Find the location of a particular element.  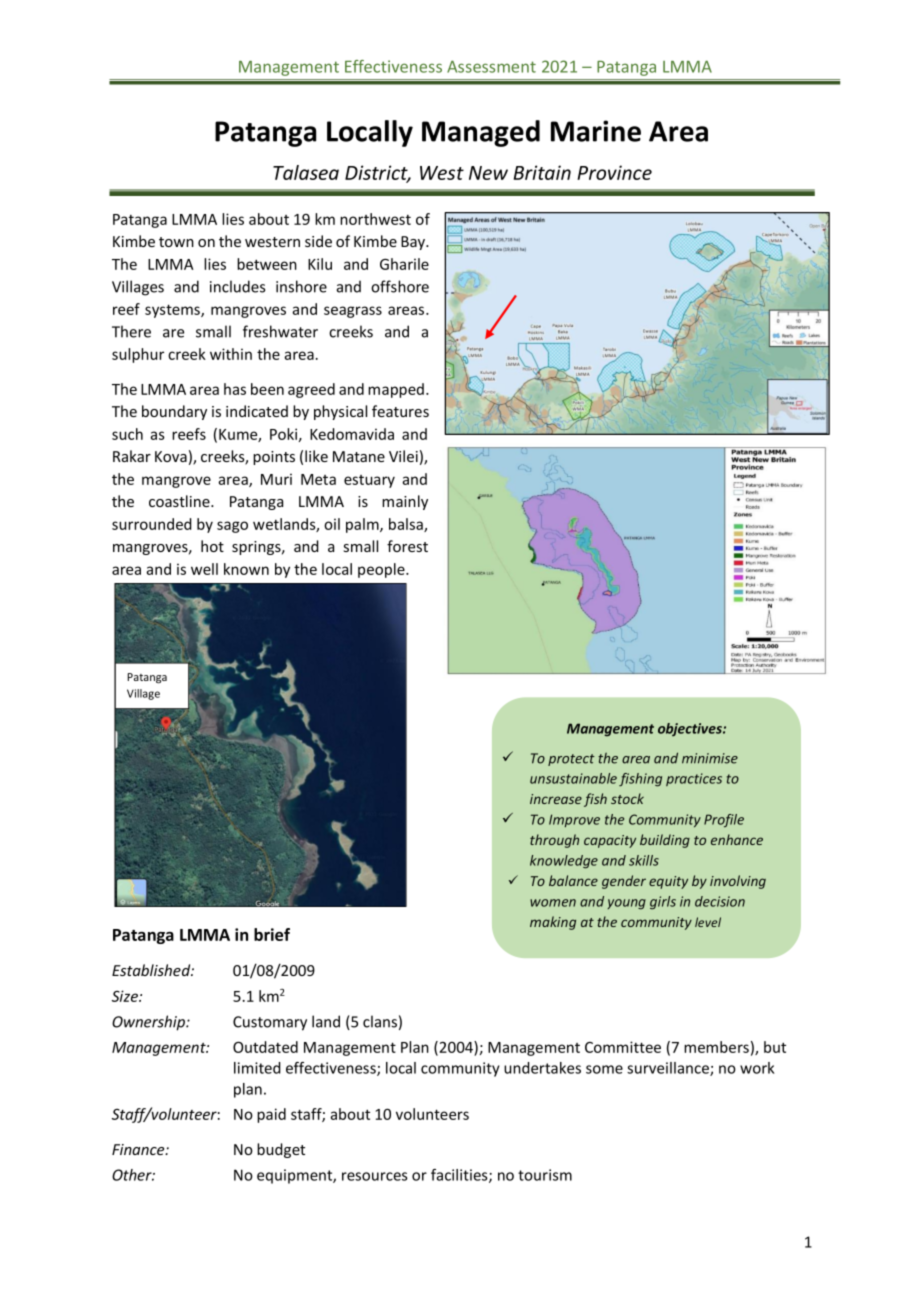

people is located at coordinates (382, 570).
